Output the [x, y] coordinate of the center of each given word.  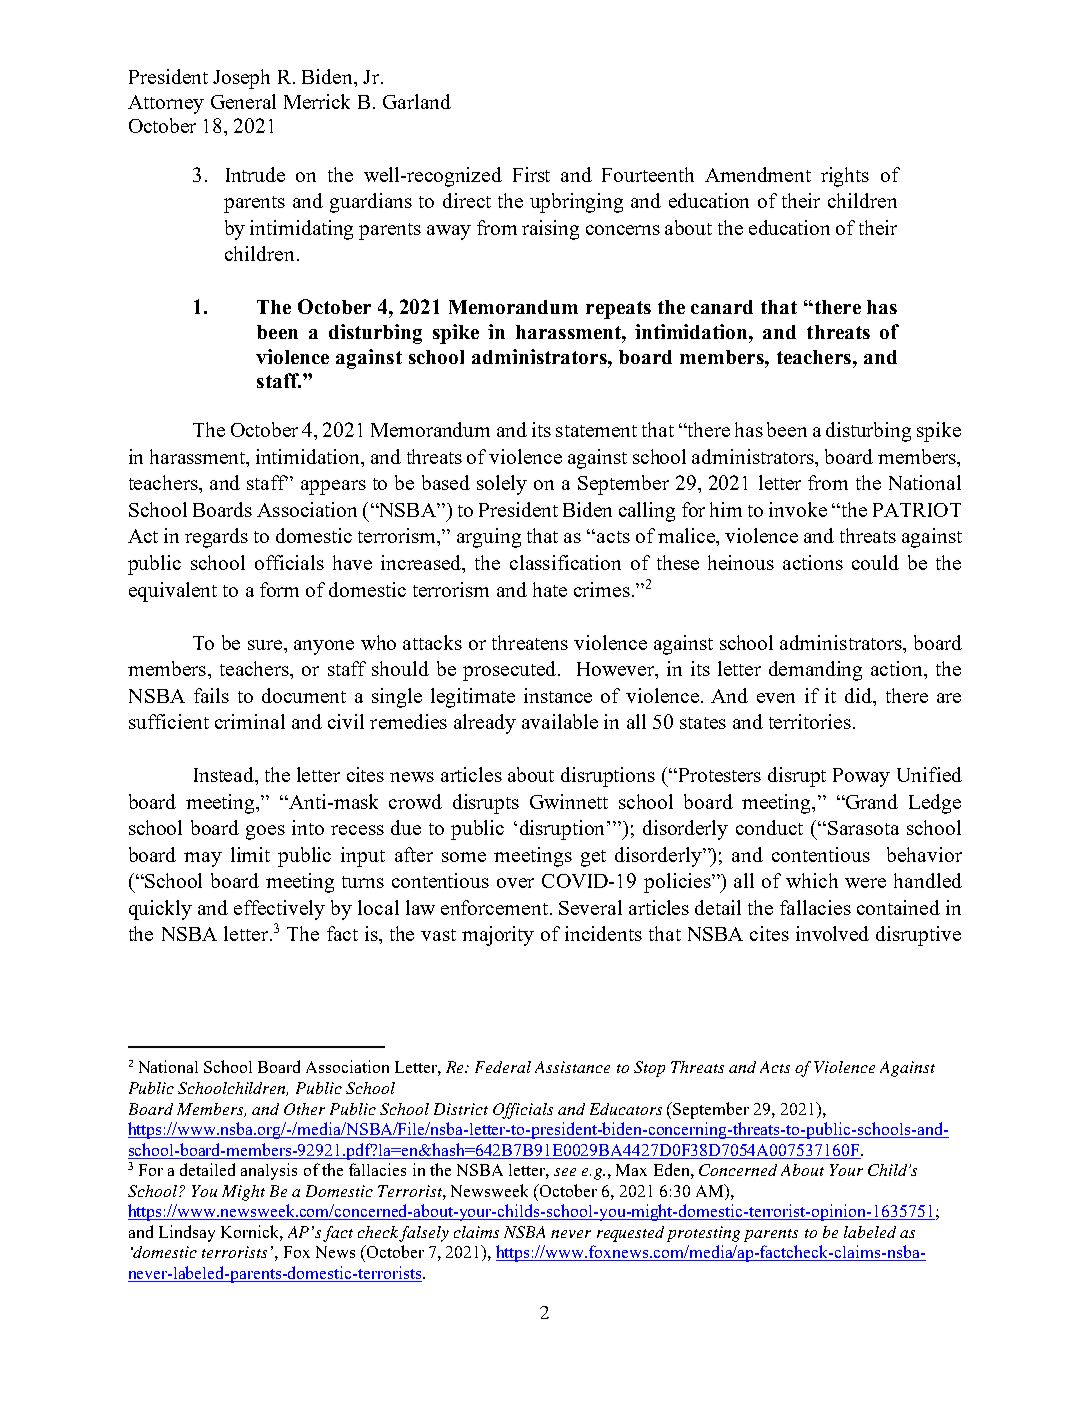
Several [590, 907]
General [243, 101]
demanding [815, 671]
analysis [269, 1171]
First [531, 174]
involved [832, 933]
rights [845, 177]
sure [266, 645]
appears [333, 487]
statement [596, 431]
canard [722, 307]
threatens [530, 642]
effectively [279, 910]
